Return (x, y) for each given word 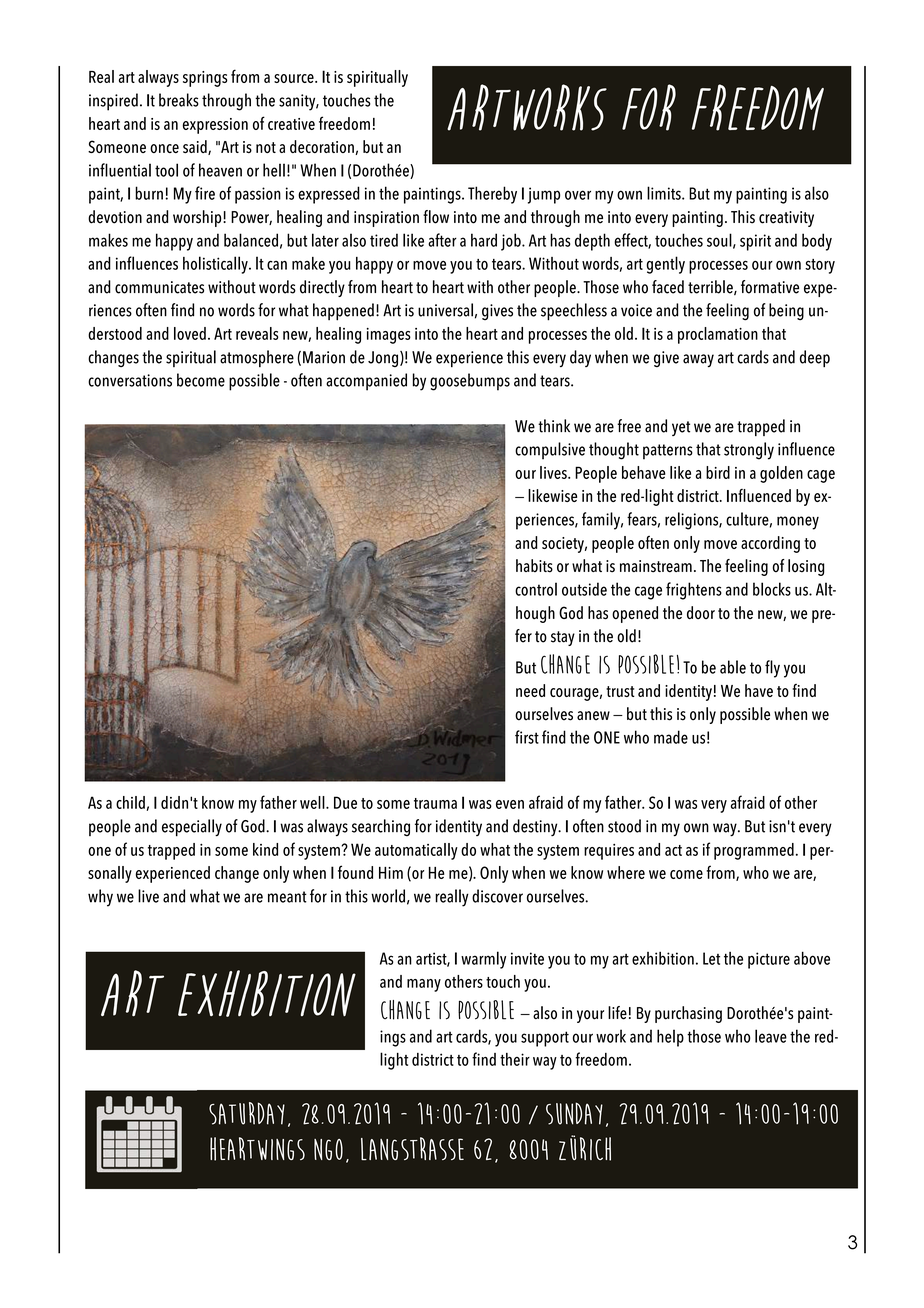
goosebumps (470, 382)
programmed (754, 851)
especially (192, 828)
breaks (179, 100)
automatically (416, 851)
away (698, 360)
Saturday (247, 1113)
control (536, 589)
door (701, 612)
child (131, 803)
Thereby (492, 195)
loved (190, 333)
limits (665, 193)
